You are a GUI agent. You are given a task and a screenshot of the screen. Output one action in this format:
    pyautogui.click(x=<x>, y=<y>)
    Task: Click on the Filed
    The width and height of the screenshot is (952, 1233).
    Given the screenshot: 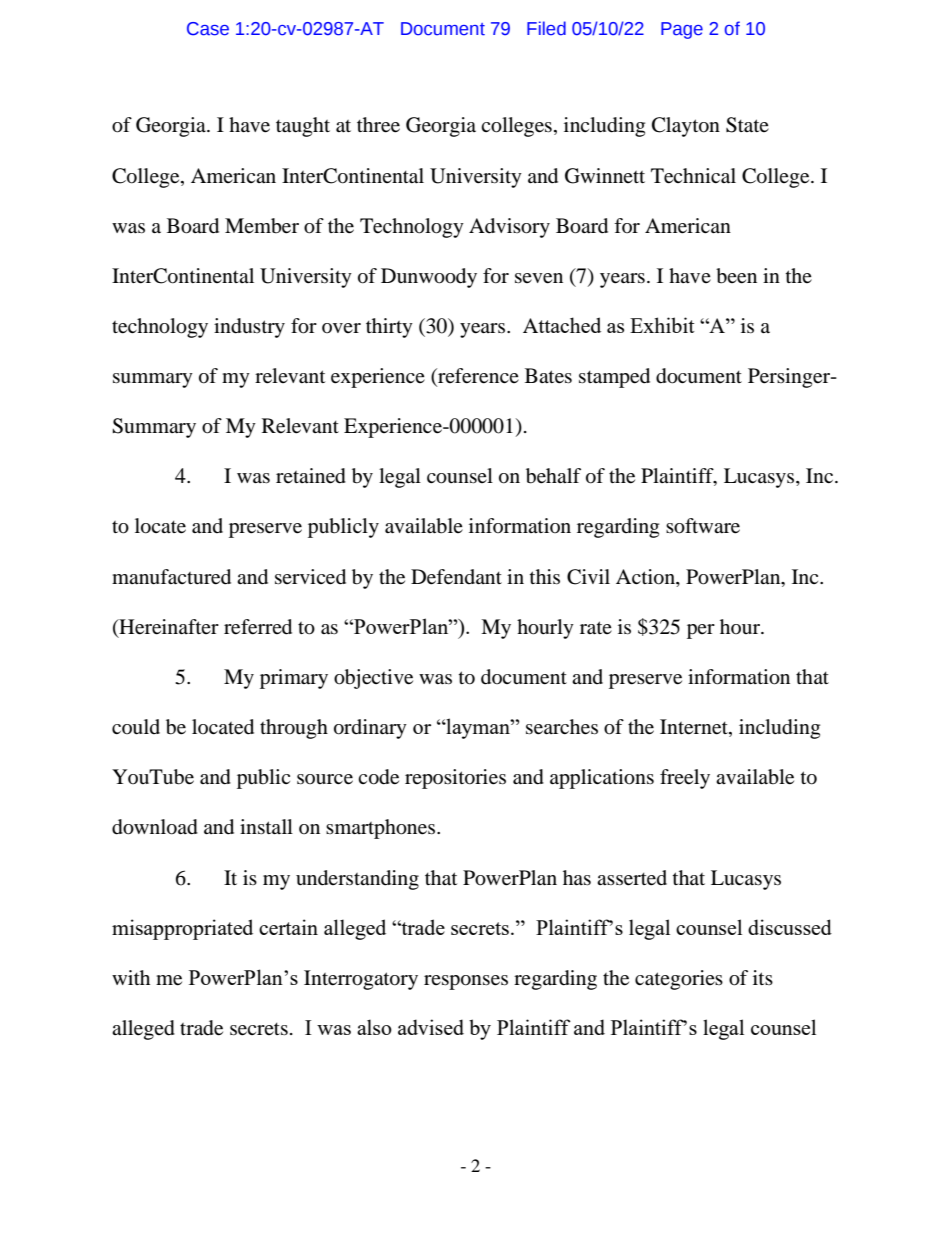 What is the action you would take?
    pyautogui.click(x=546, y=28)
